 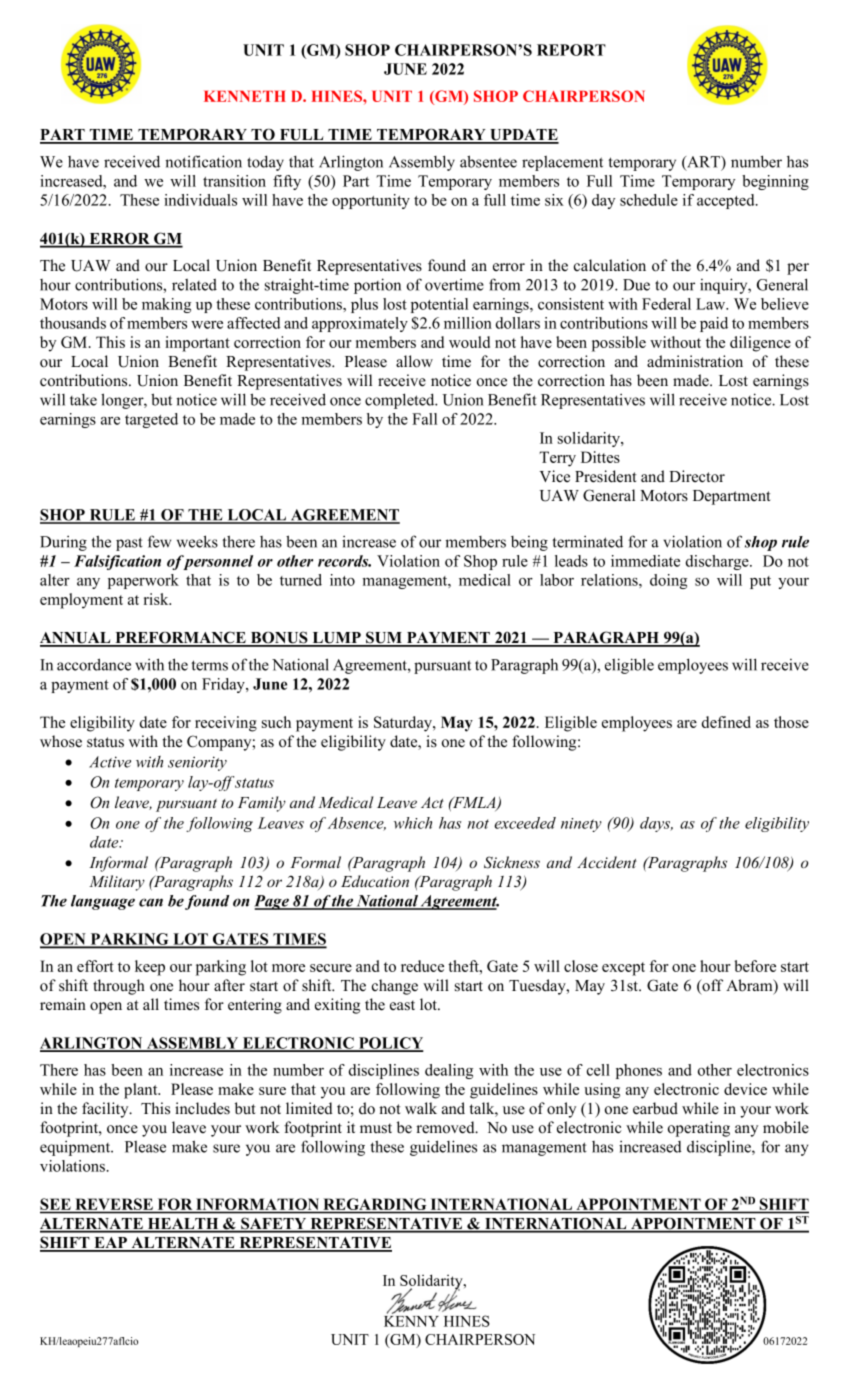 I want to click on KENNETH, so click(x=245, y=96).
